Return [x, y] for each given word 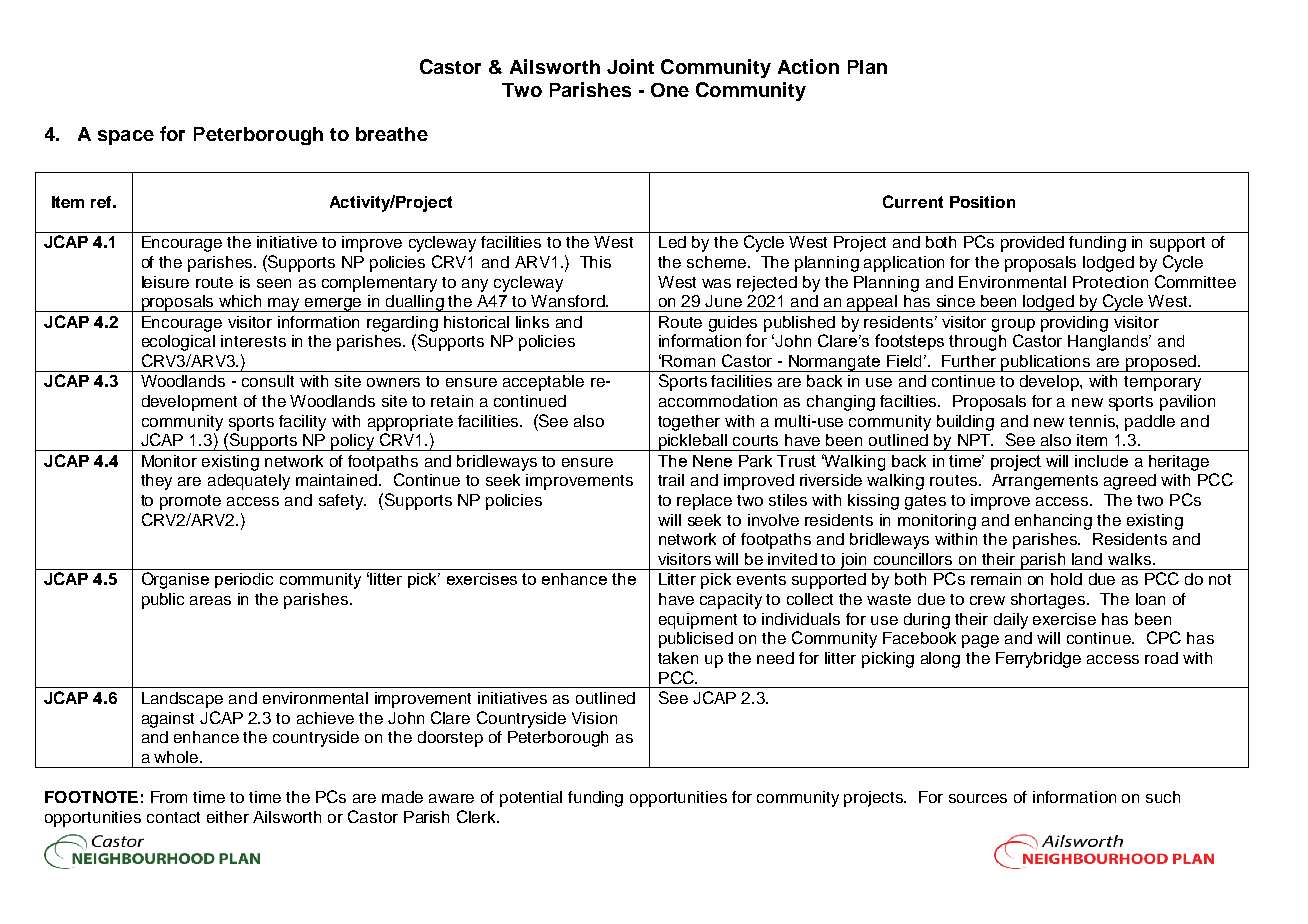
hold [1066, 579]
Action [808, 66]
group [1013, 325]
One [670, 90]
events [761, 579]
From [169, 797]
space [126, 137]
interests [253, 341]
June [723, 301]
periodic [244, 580]
